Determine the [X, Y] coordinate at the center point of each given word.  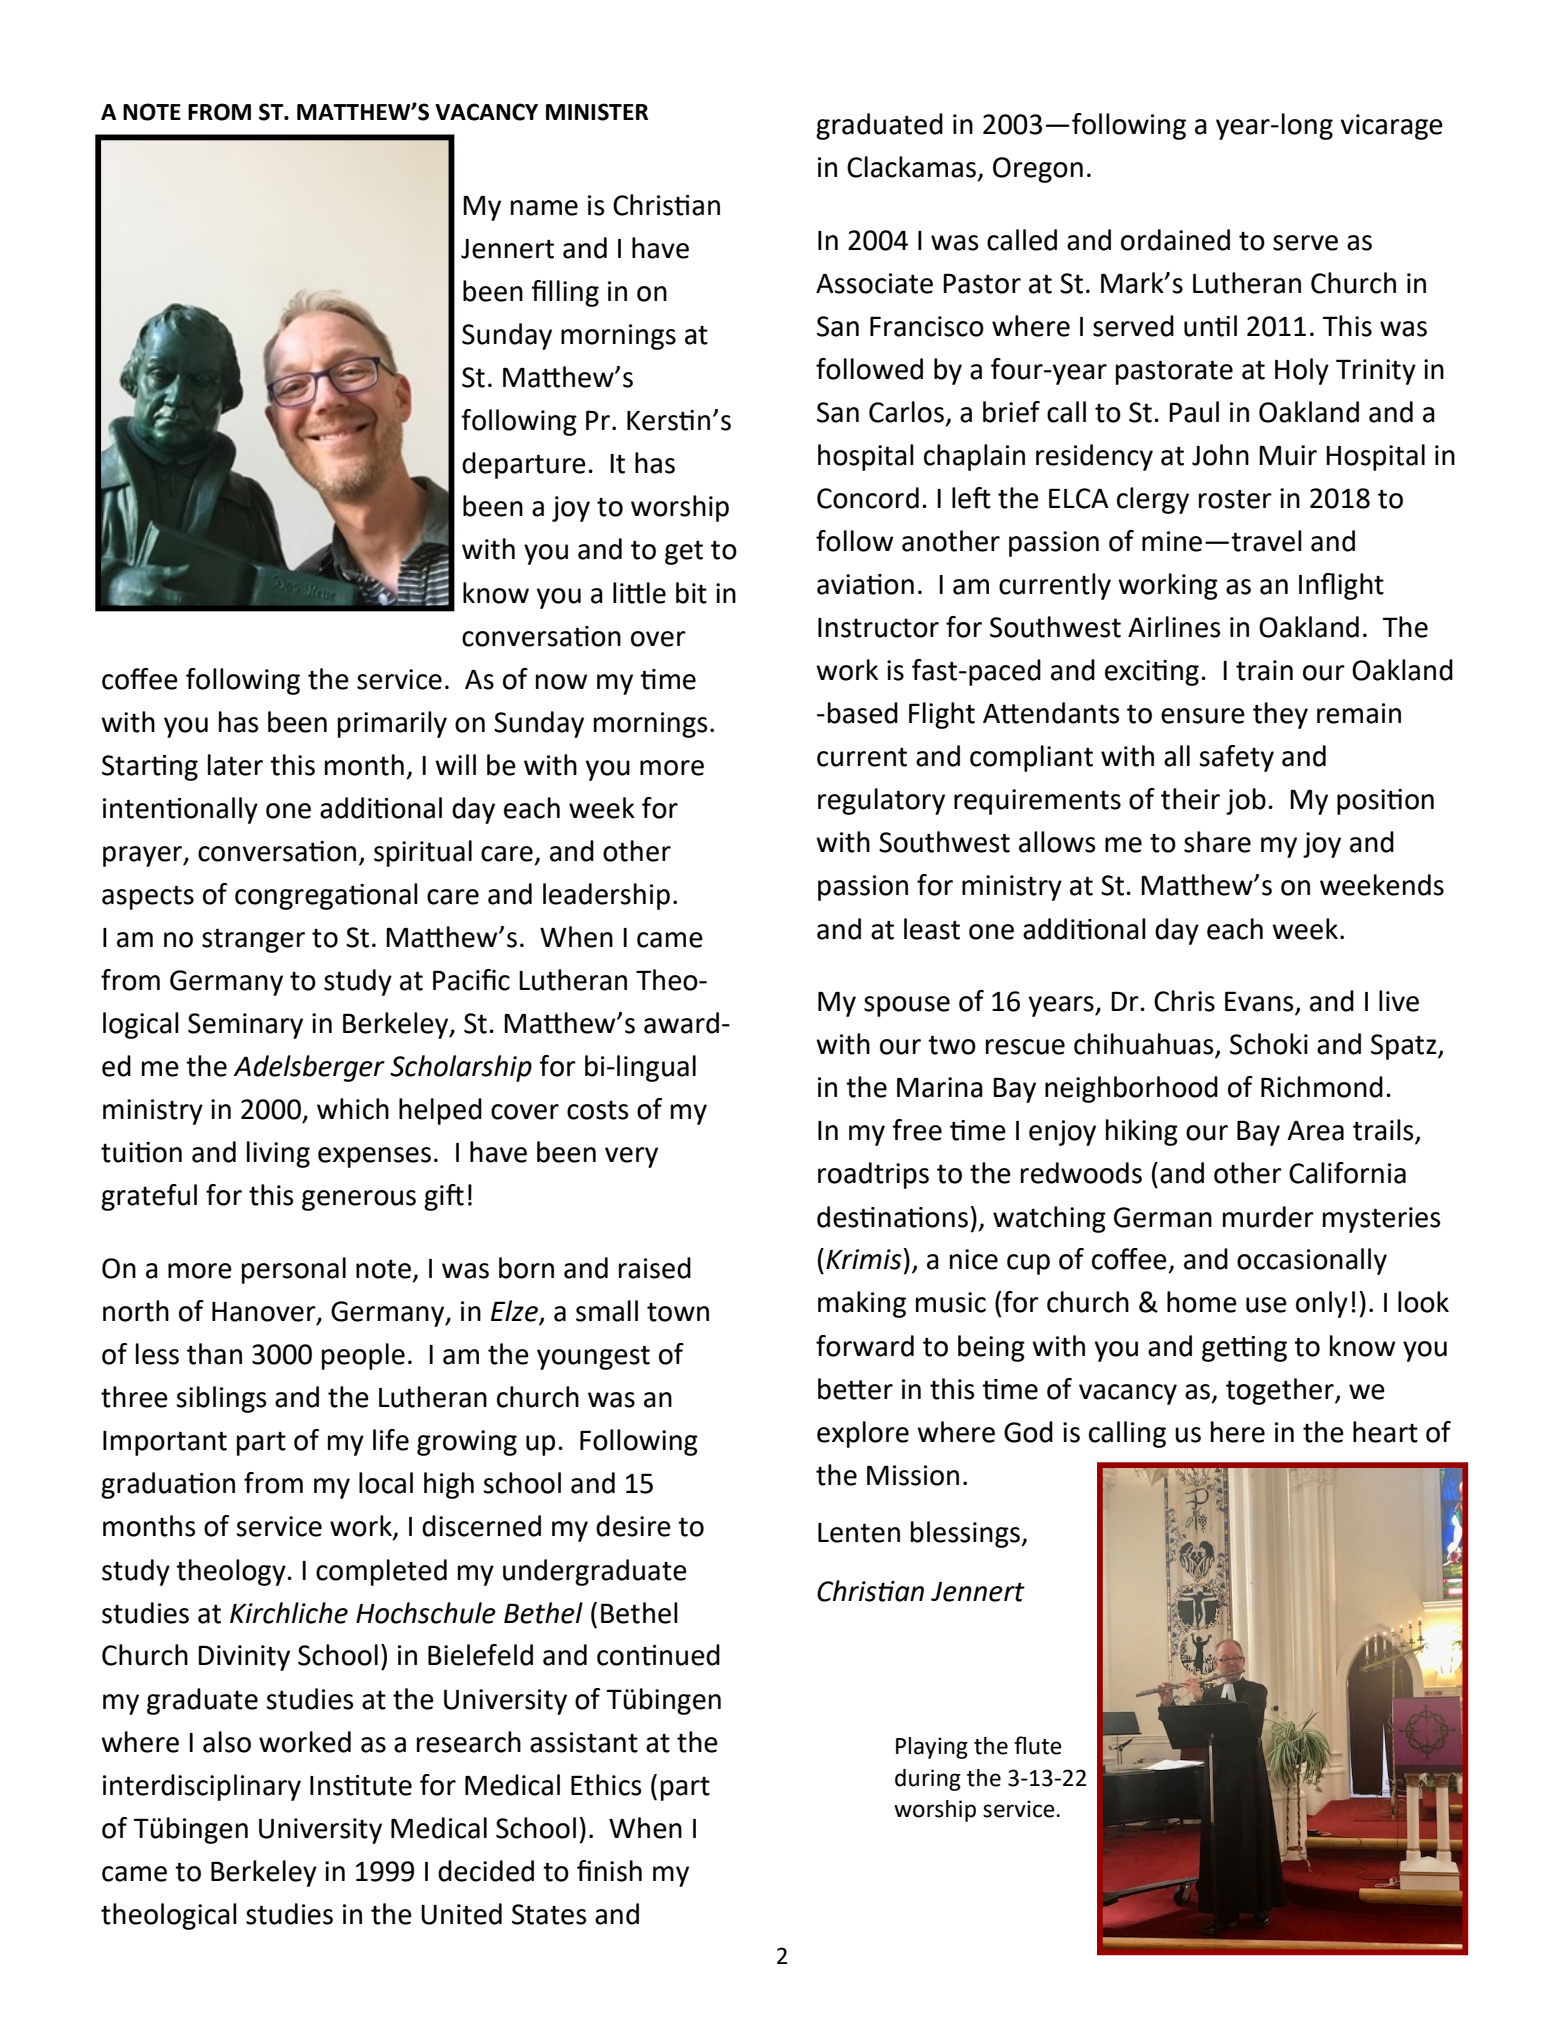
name [544, 208]
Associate [874, 283]
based [863, 713]
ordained [1175, 240]
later [235, 765]
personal [294, 1270]
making [862, 1304]
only [1322, 1304]
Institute [361, 1785]
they [1280, 715]
